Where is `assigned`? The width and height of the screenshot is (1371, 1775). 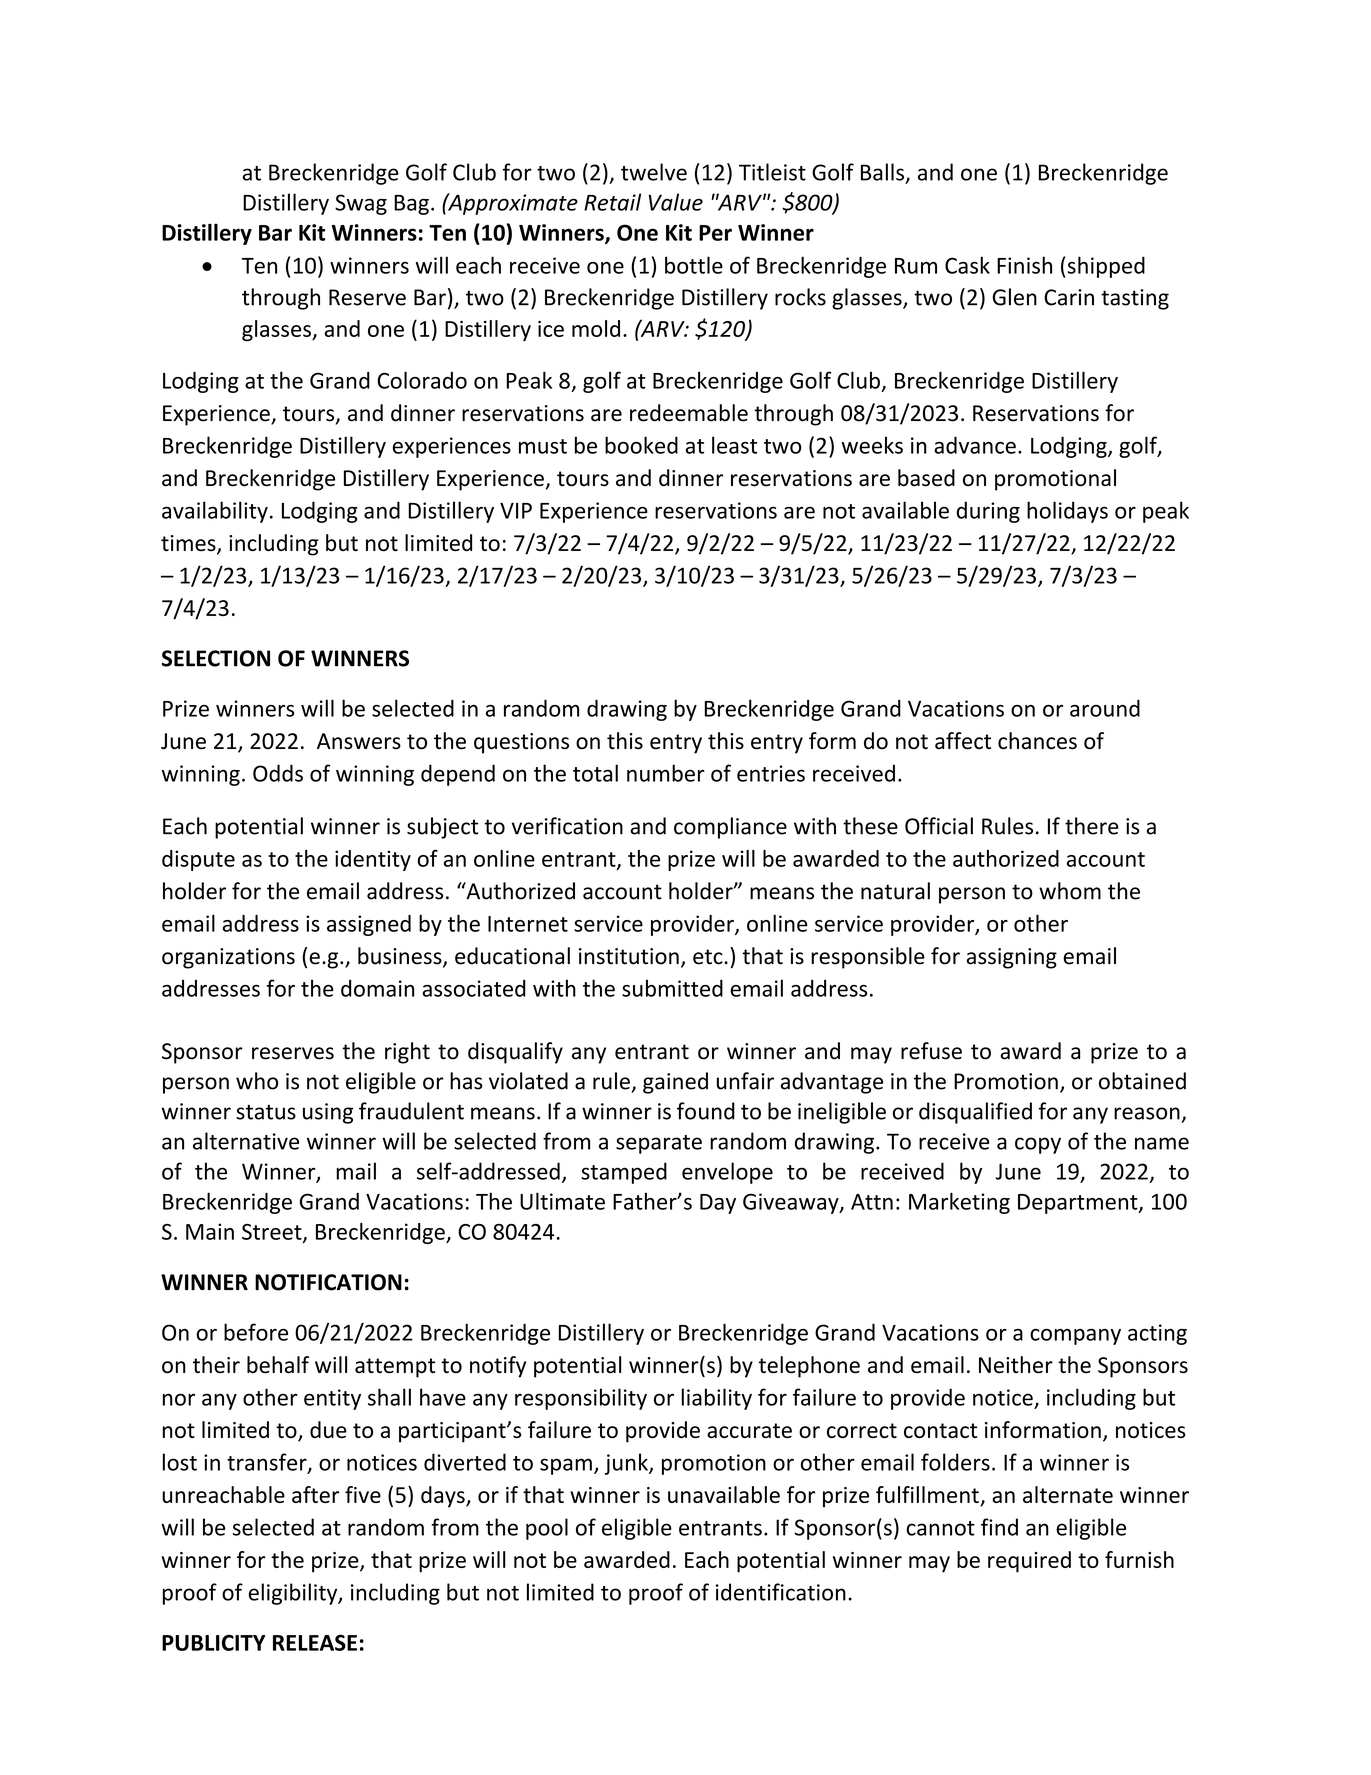 assigned is located at coordinates (369, 925).
